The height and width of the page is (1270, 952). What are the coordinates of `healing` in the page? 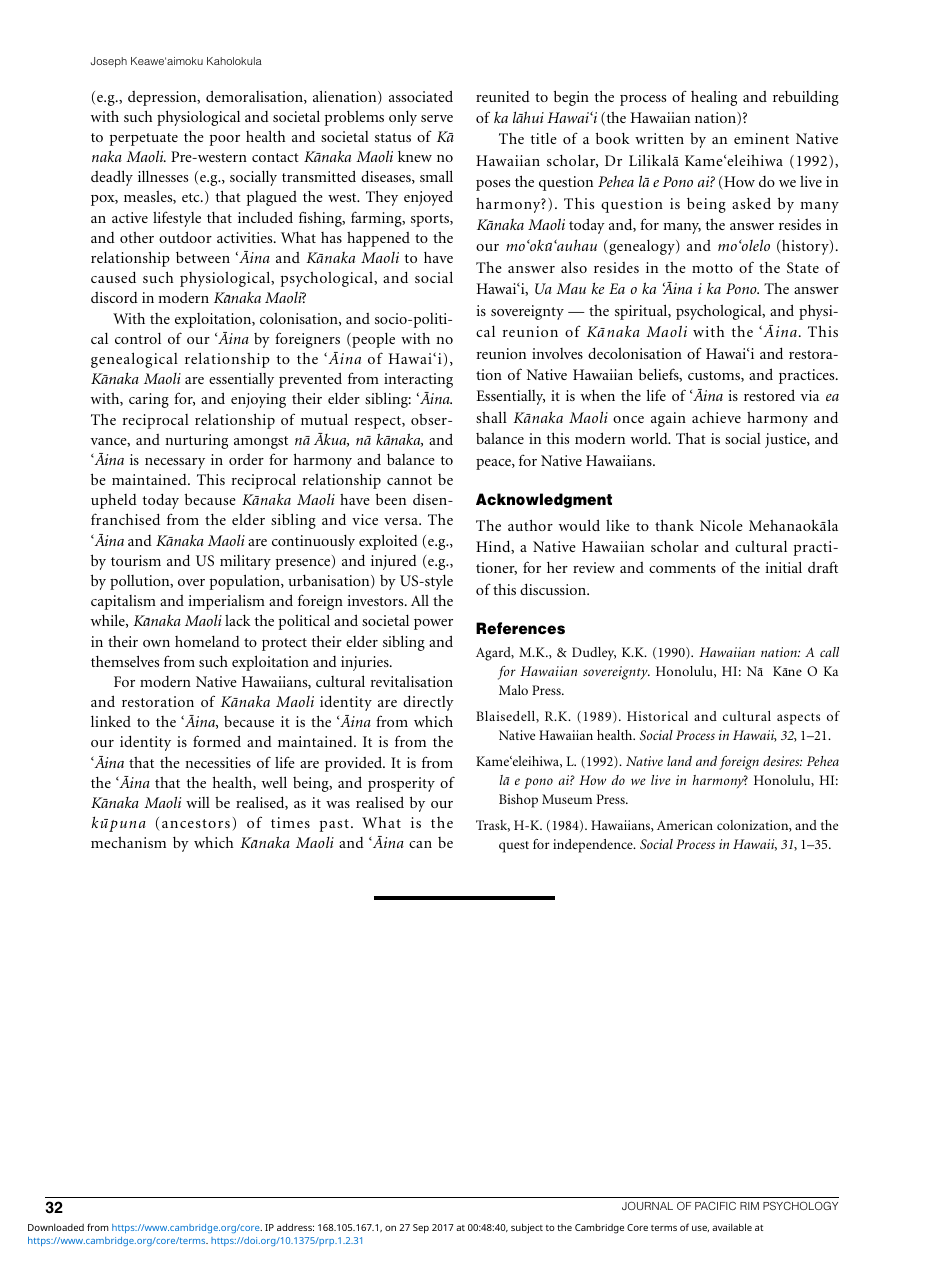 It's located at (714, 98).
